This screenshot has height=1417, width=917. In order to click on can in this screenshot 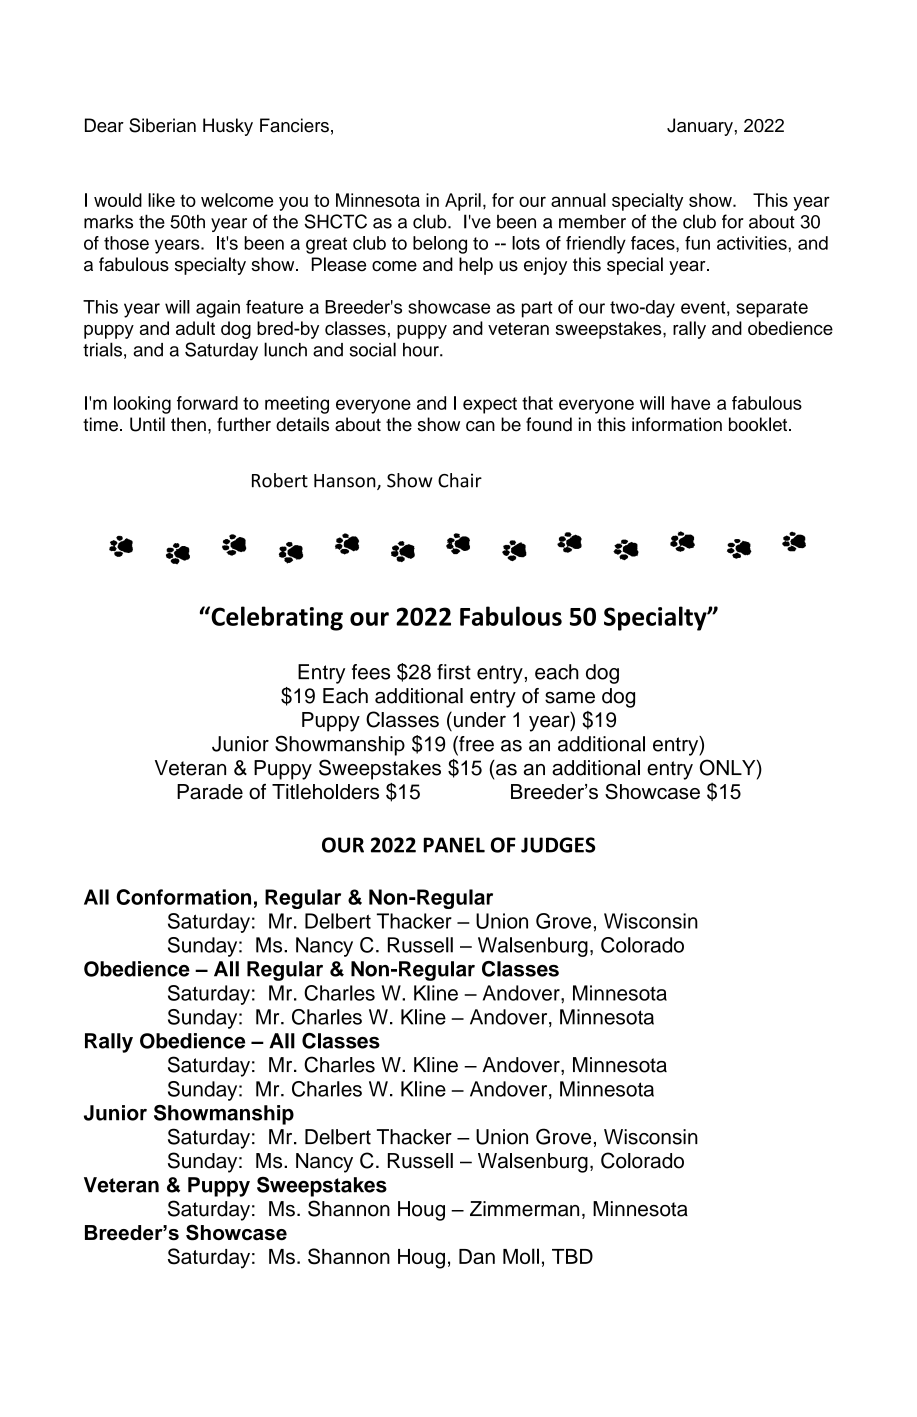, I will do `click(480, 426)`.
